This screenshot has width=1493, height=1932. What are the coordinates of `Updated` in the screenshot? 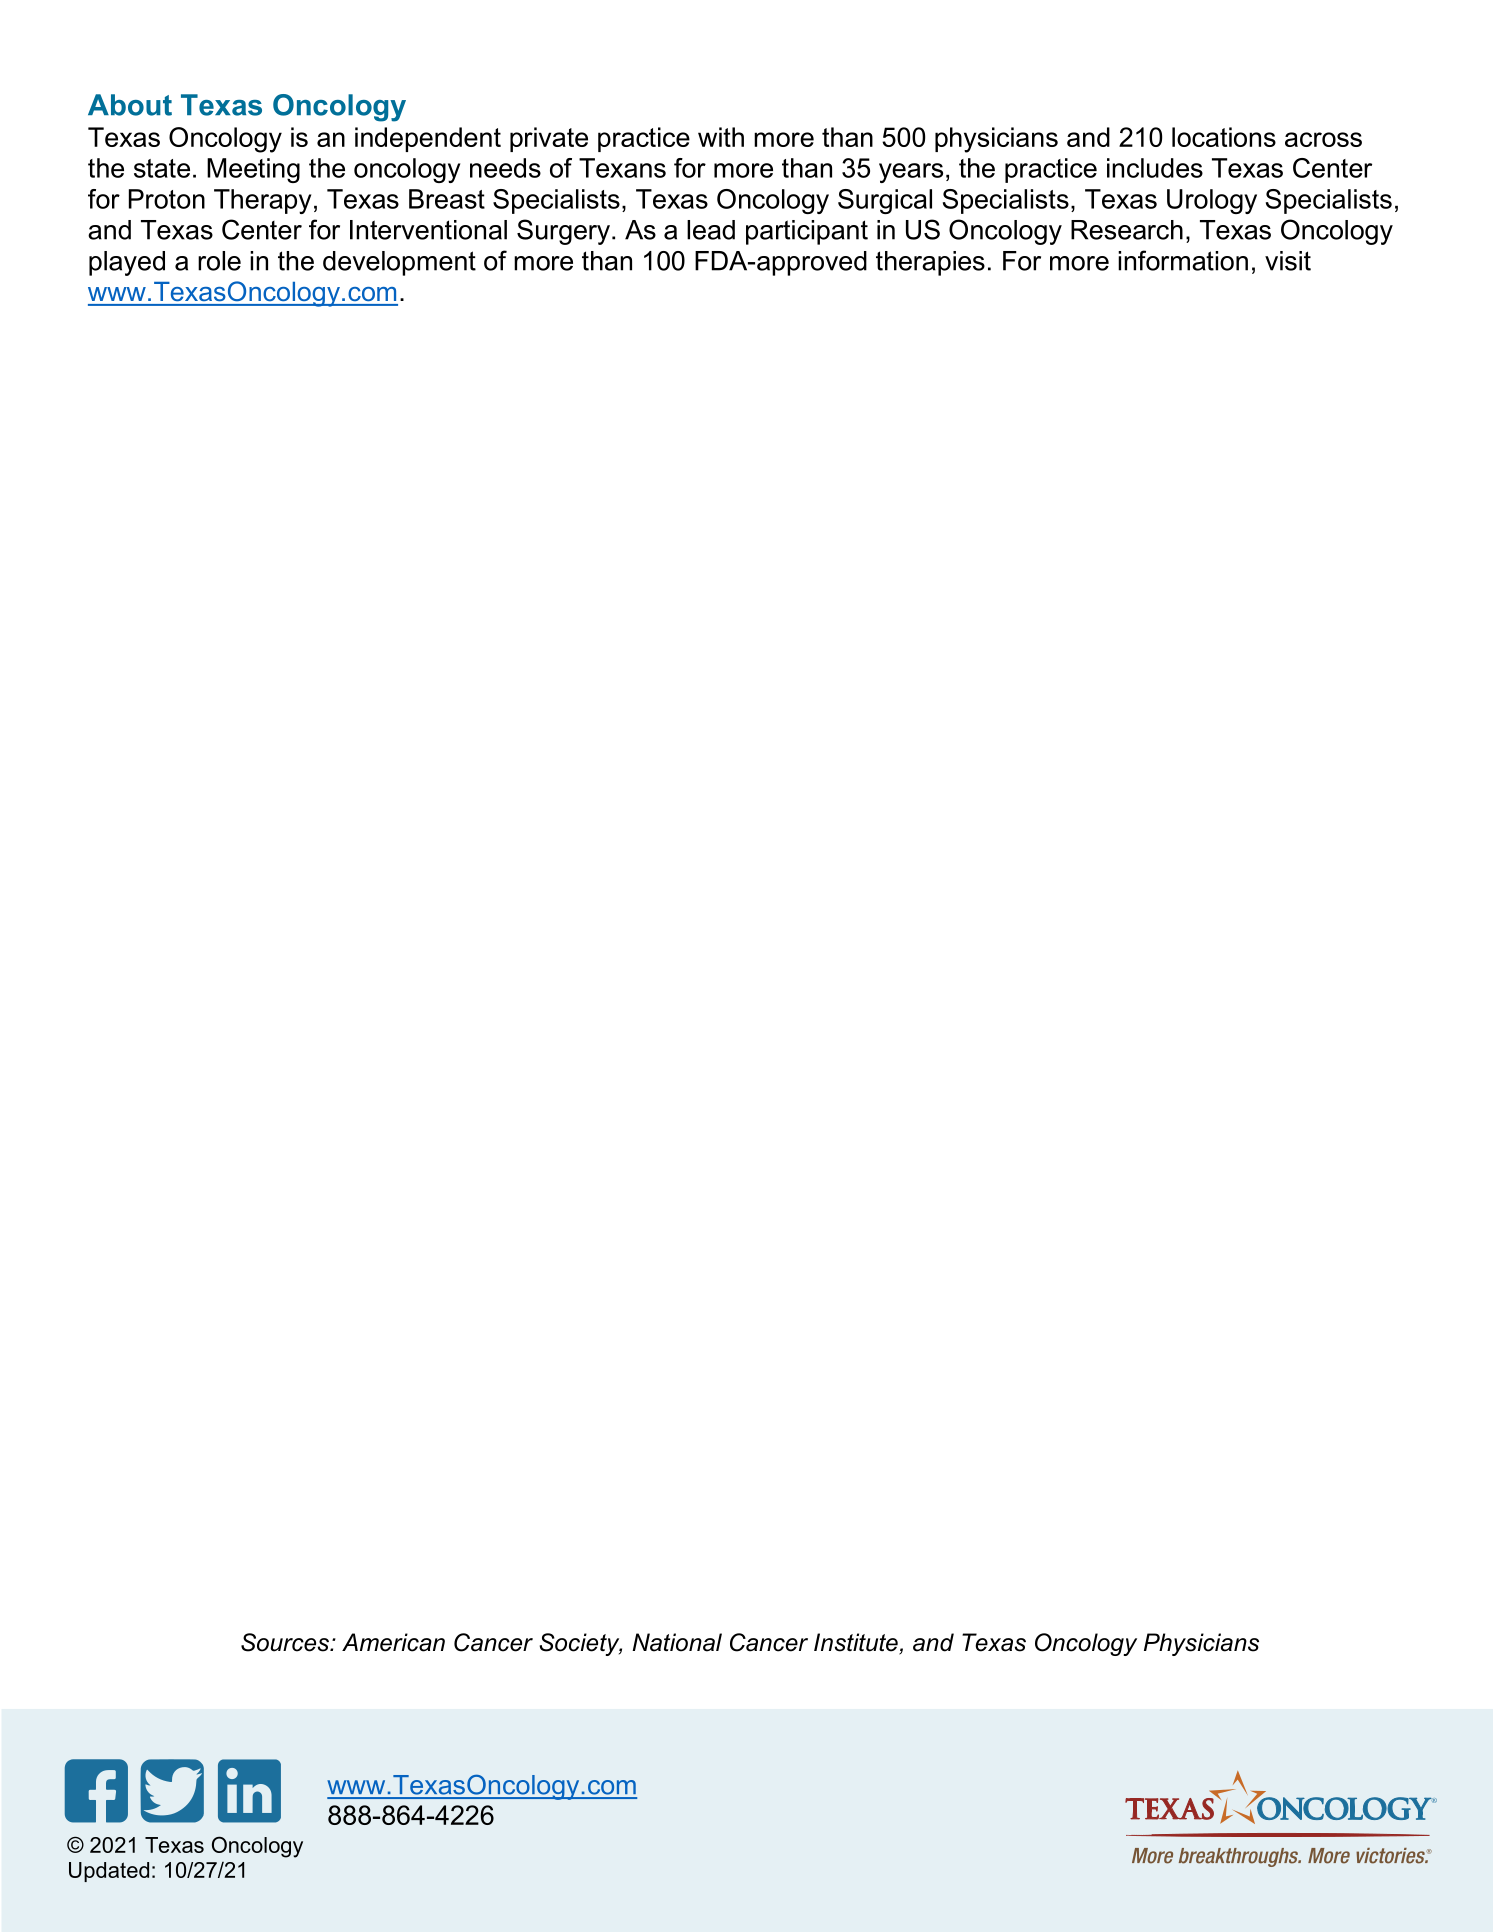 It's located at (109, 1872).
